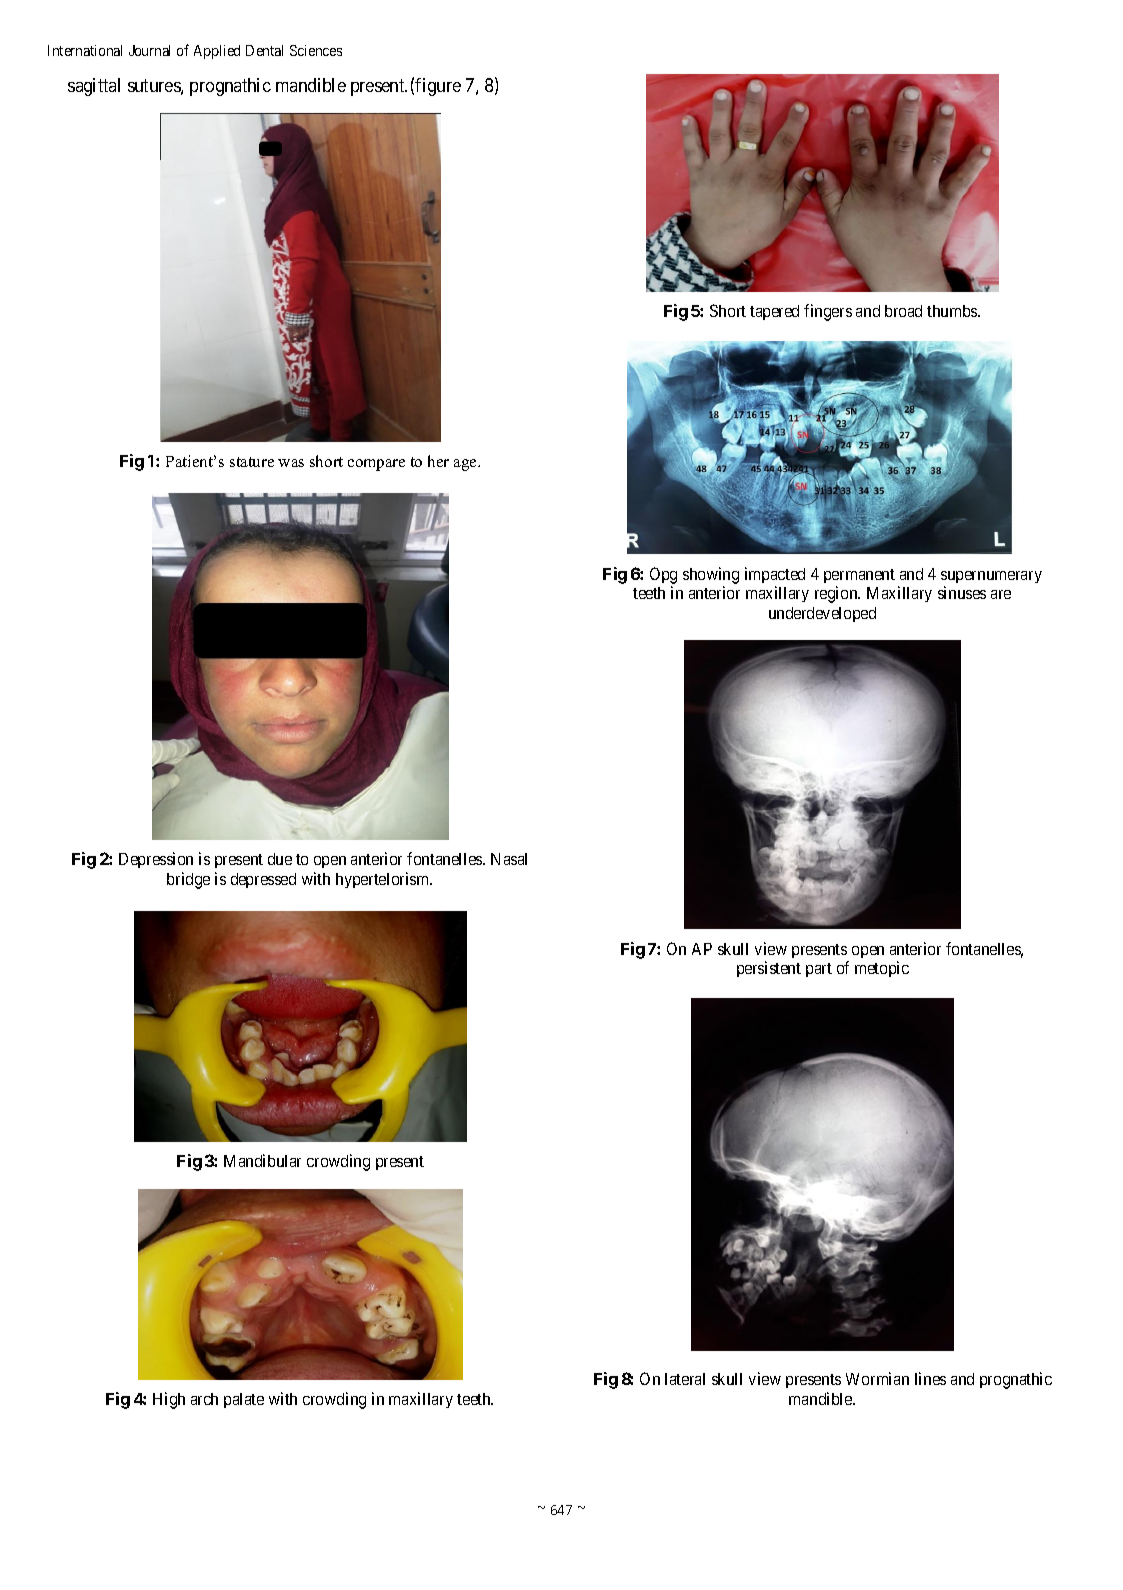 This screenshot has height=1590, width=1123. I want to click on permanent, so click(859, 578).
